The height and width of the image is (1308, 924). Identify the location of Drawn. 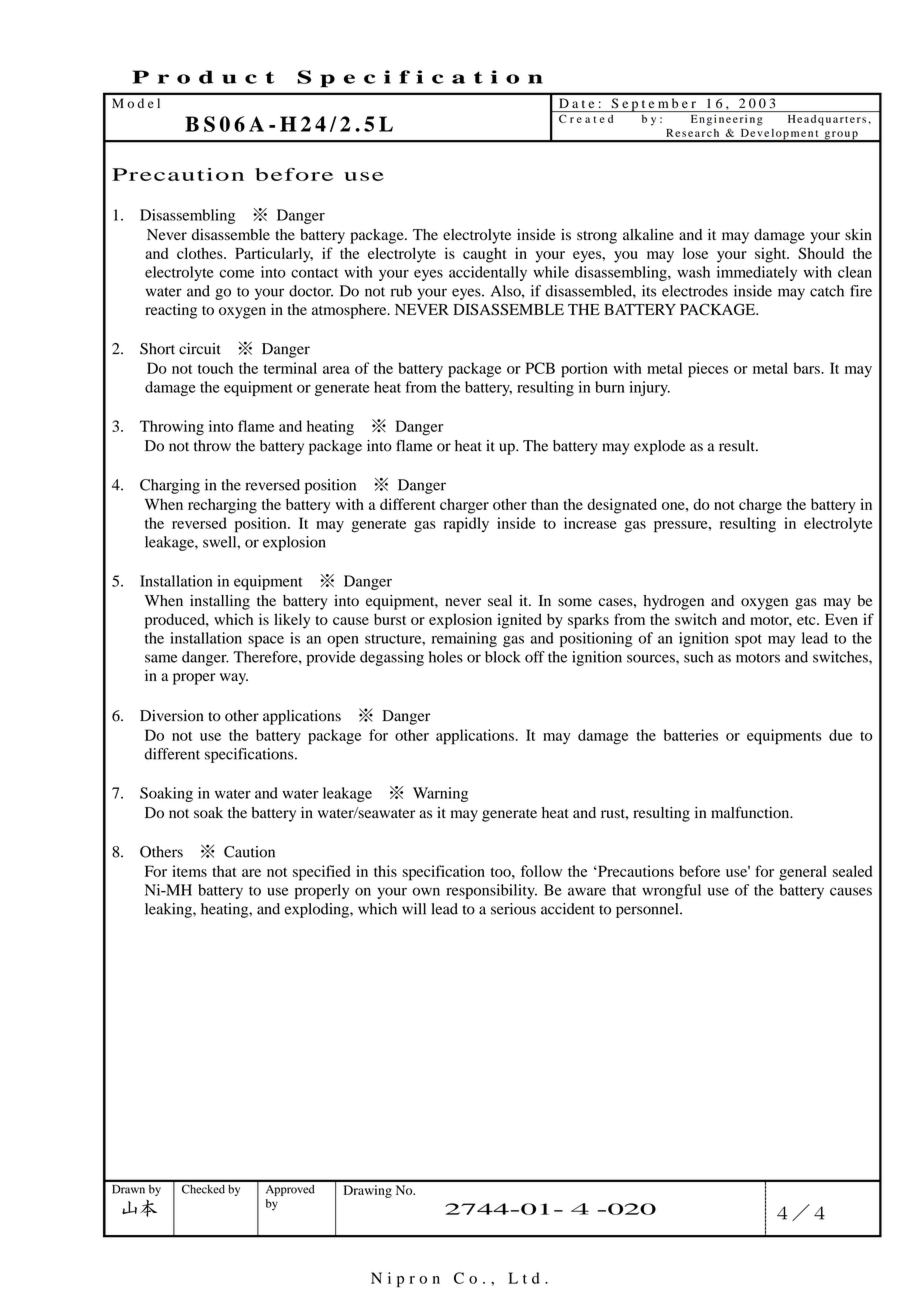
(128, 1189).
